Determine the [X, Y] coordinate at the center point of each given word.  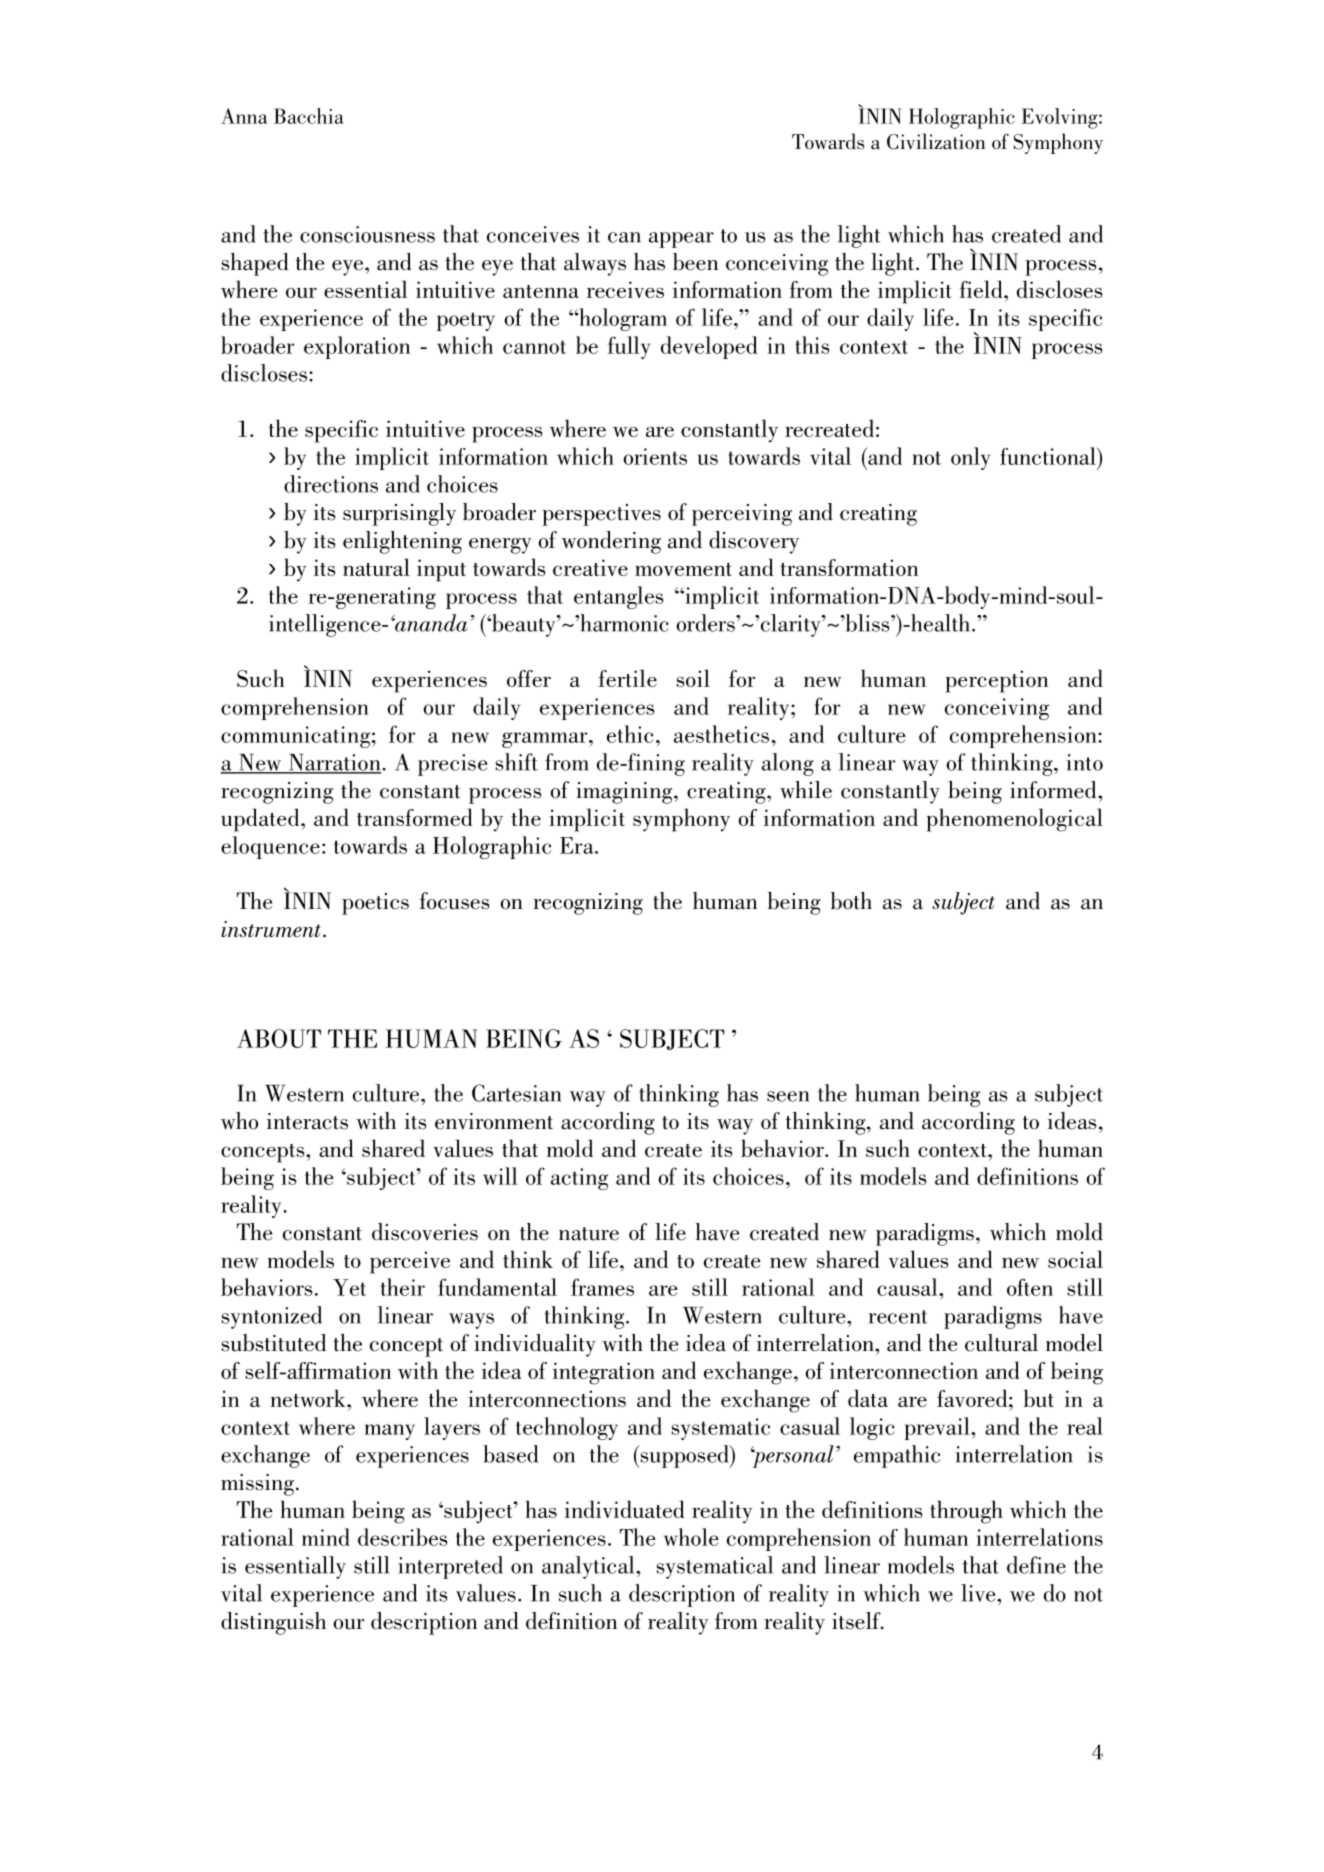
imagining [625, 793]
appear [681, 240]
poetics [375, 904]
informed [1054, 790]
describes [403, 1537]
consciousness [367, 234]
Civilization [936, 141]
